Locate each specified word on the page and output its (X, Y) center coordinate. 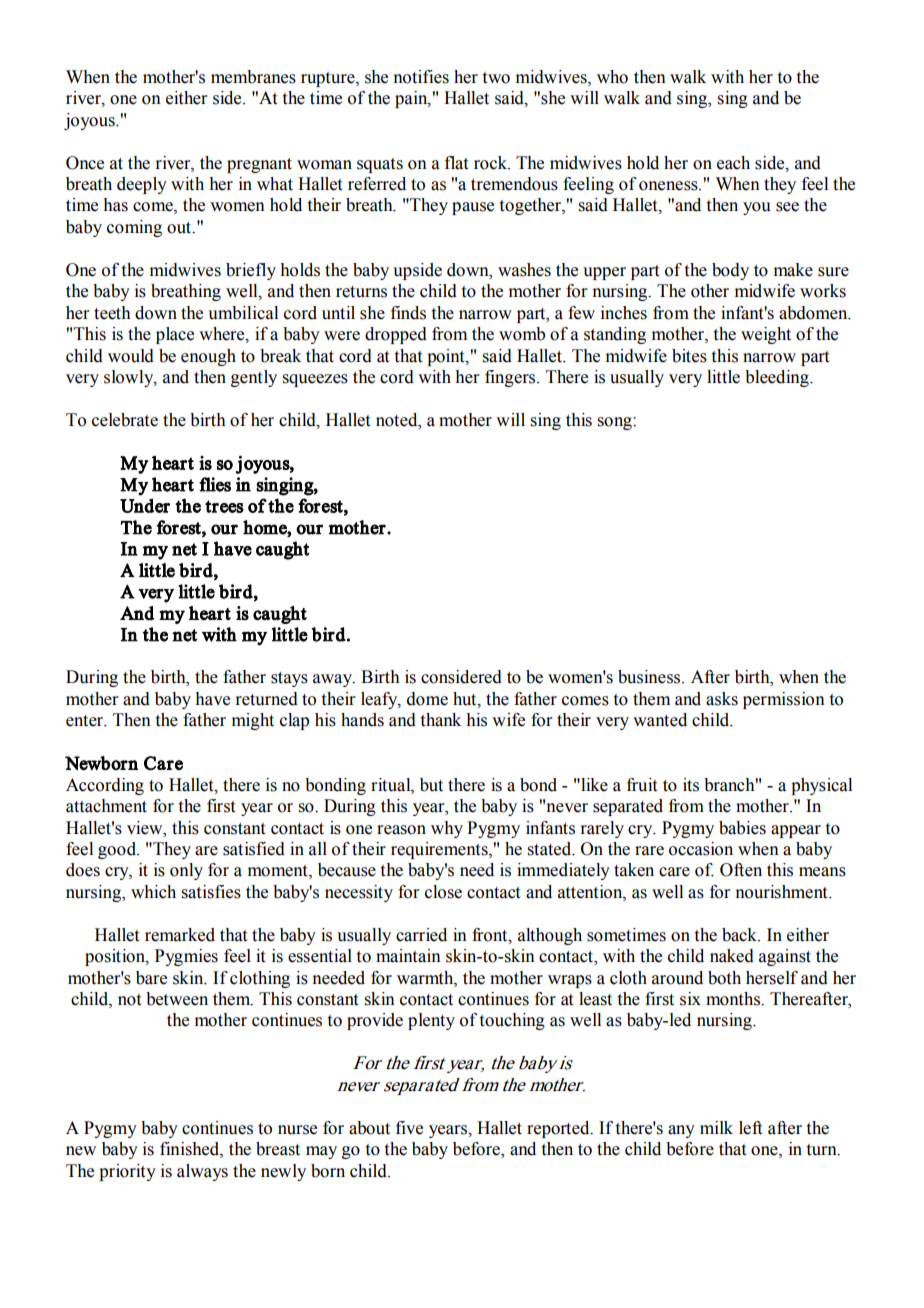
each (733, 163)
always (202, 1172)
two (496, 78)
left (750, 1128)
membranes (253, 77)
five (409, 1128)
